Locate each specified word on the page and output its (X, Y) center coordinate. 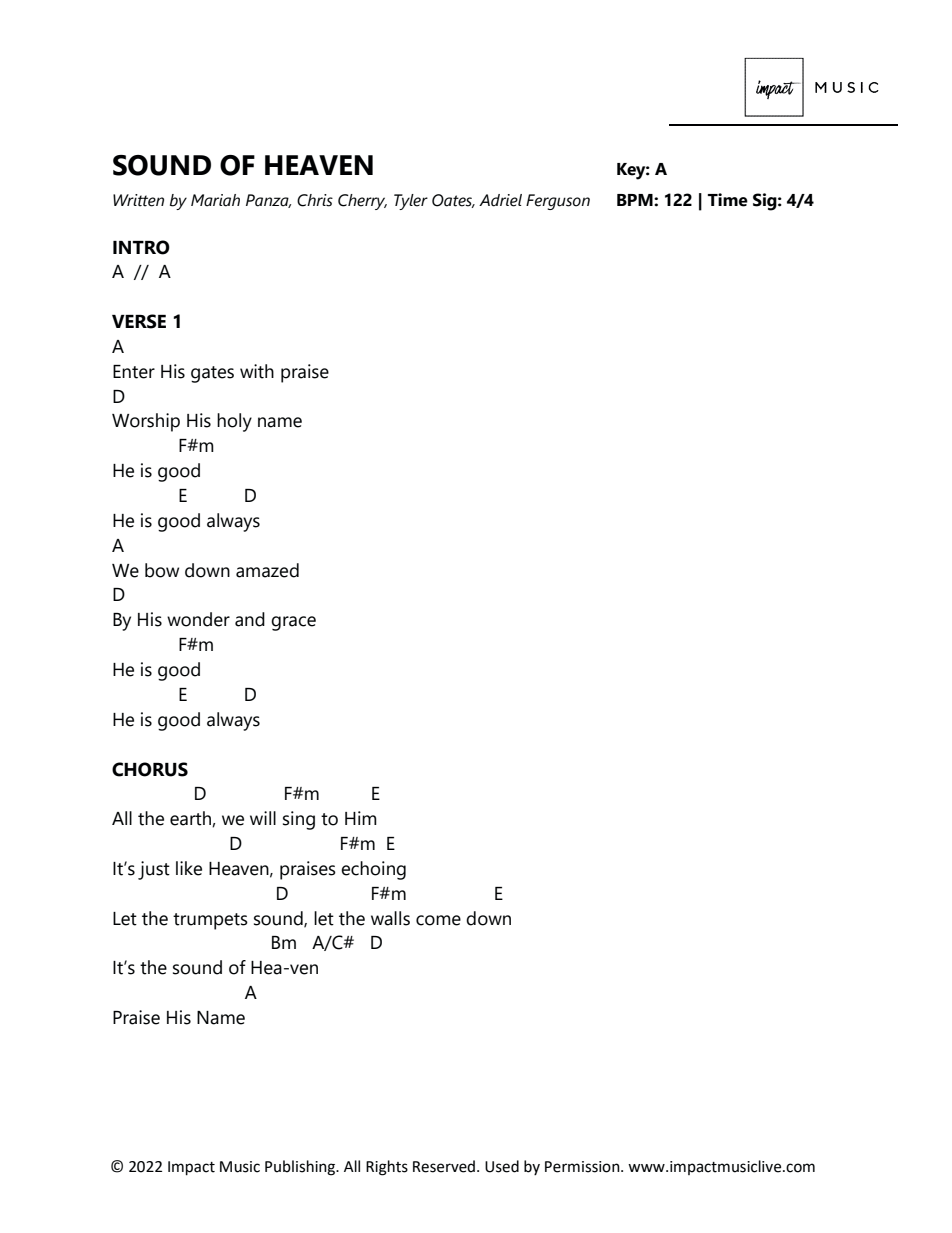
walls (390, 918)
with (257, 371)
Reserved (444, 1166)
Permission (583, 1167)
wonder (198, 619)
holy (234, 422)
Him (361, 818)
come (438, 920)
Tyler (411, 202)
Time (728, 200)
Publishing (301, 1168)
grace (293, 623)
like (189, 868)
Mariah (215, 200)
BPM (636, 200)
